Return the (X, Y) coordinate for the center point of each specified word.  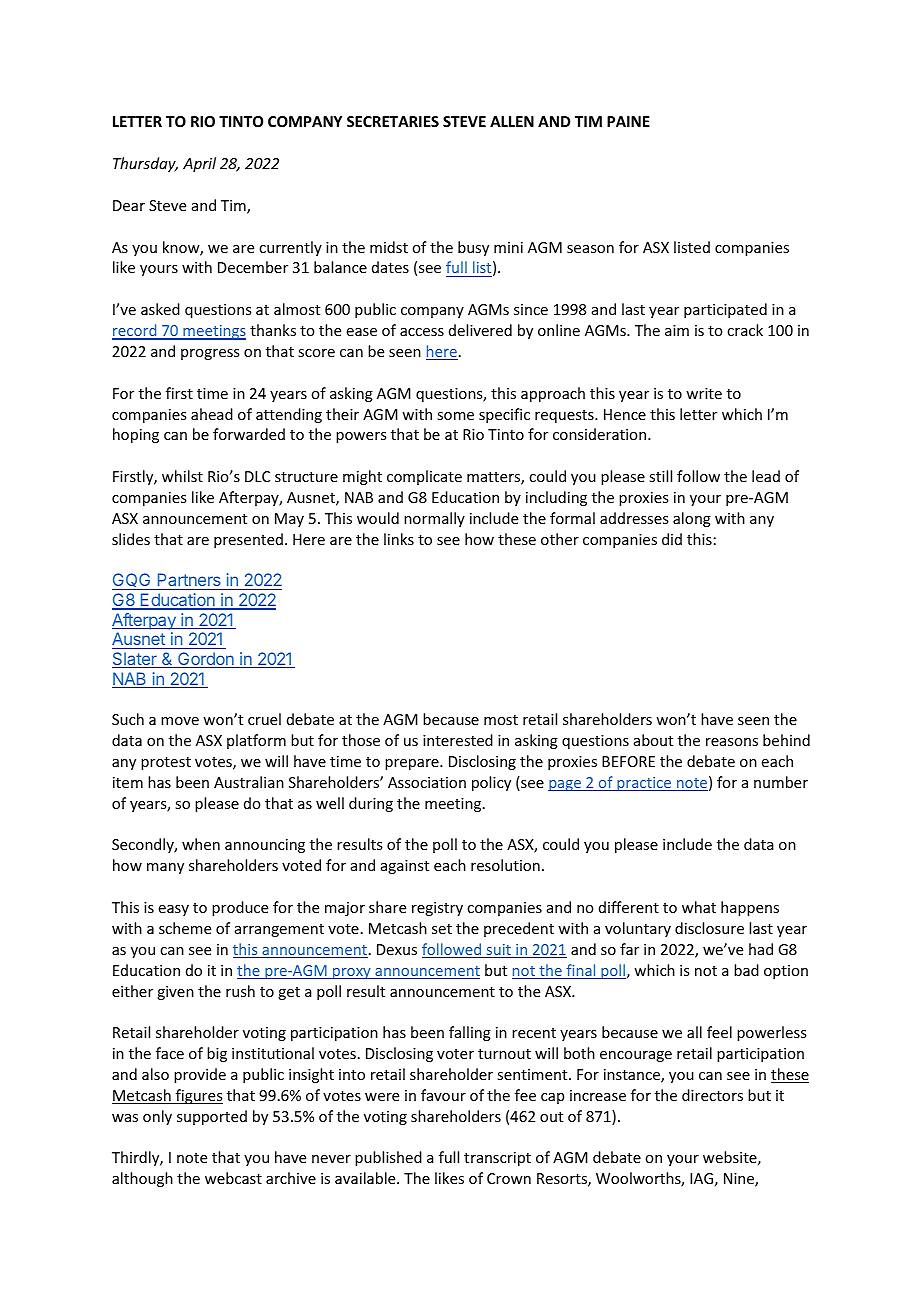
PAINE (628, 121)
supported (212, 1117)
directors (712, 1095)
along (692, 519)
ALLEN (512, 121)
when (201, 844)
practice (644, 784)
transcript (497, 1159)
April (199, 164)
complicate (424, 477)
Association (427, 782)
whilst (182, 476)
